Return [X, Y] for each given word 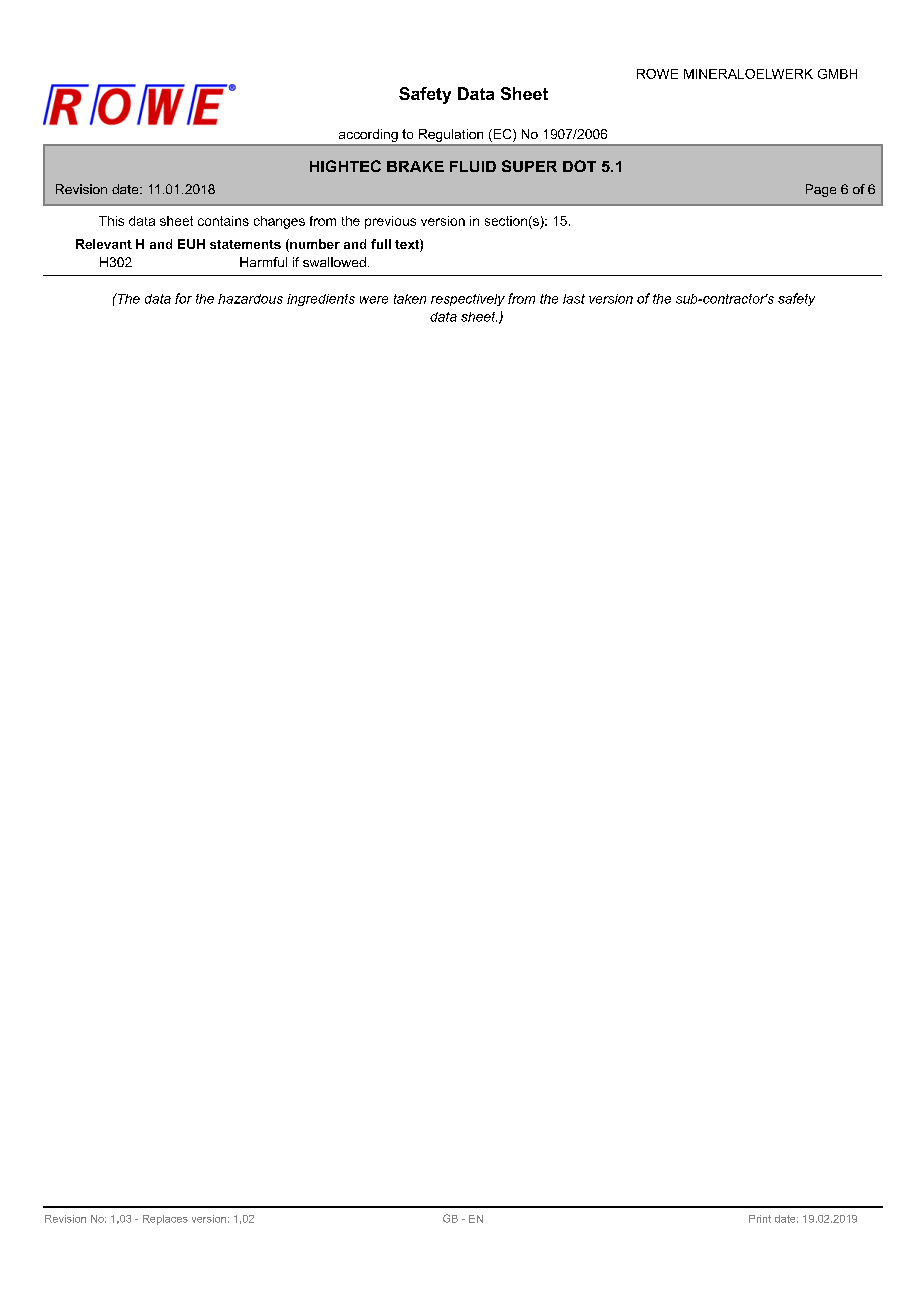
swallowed [334, 262]
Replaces [165, 1220]
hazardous [250, 299]
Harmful [263, 262]
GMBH [837, 74]
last [574, 299]
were [374, 300]
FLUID [473, 166]
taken [410, 299]
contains [223, 221]
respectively [468, 300]
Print [760, 1219]
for [183, 298]
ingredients [321, 300]
